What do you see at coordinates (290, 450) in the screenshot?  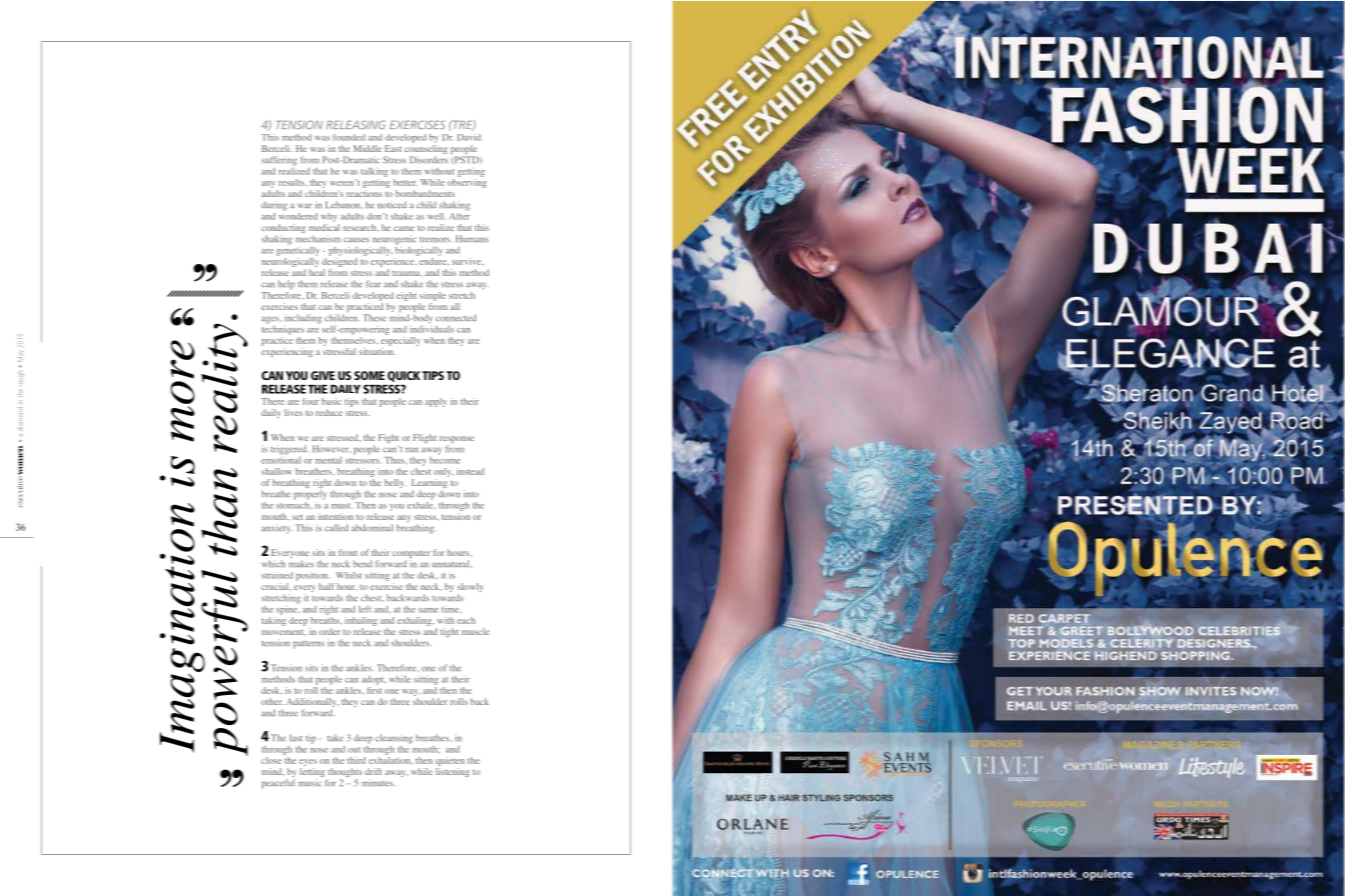 I see `triggered` at bounding box center [290, 450].
